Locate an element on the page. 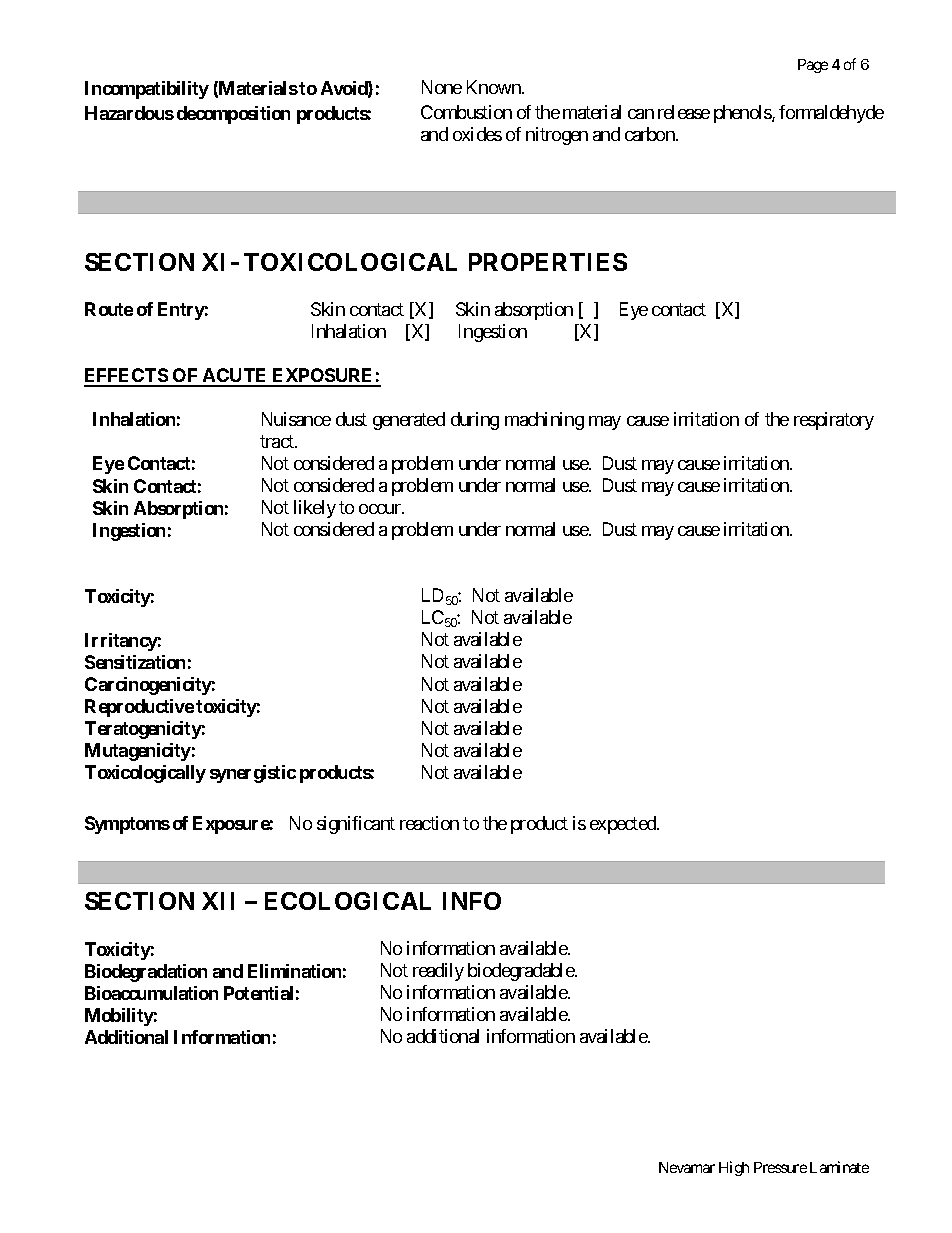  Combustion is located at coordinates (466, 112).
